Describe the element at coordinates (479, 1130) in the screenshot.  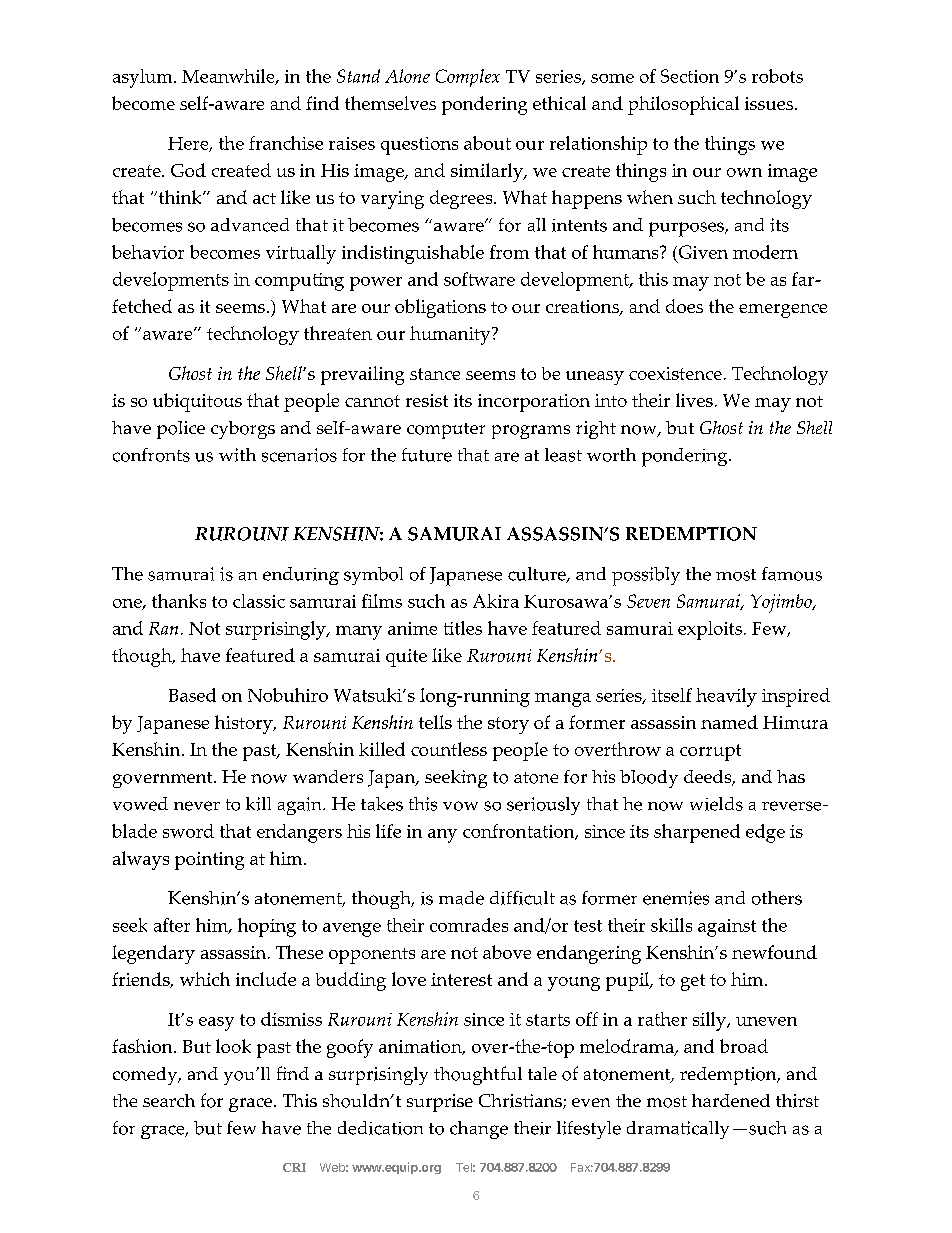
I see `change` at that location.
